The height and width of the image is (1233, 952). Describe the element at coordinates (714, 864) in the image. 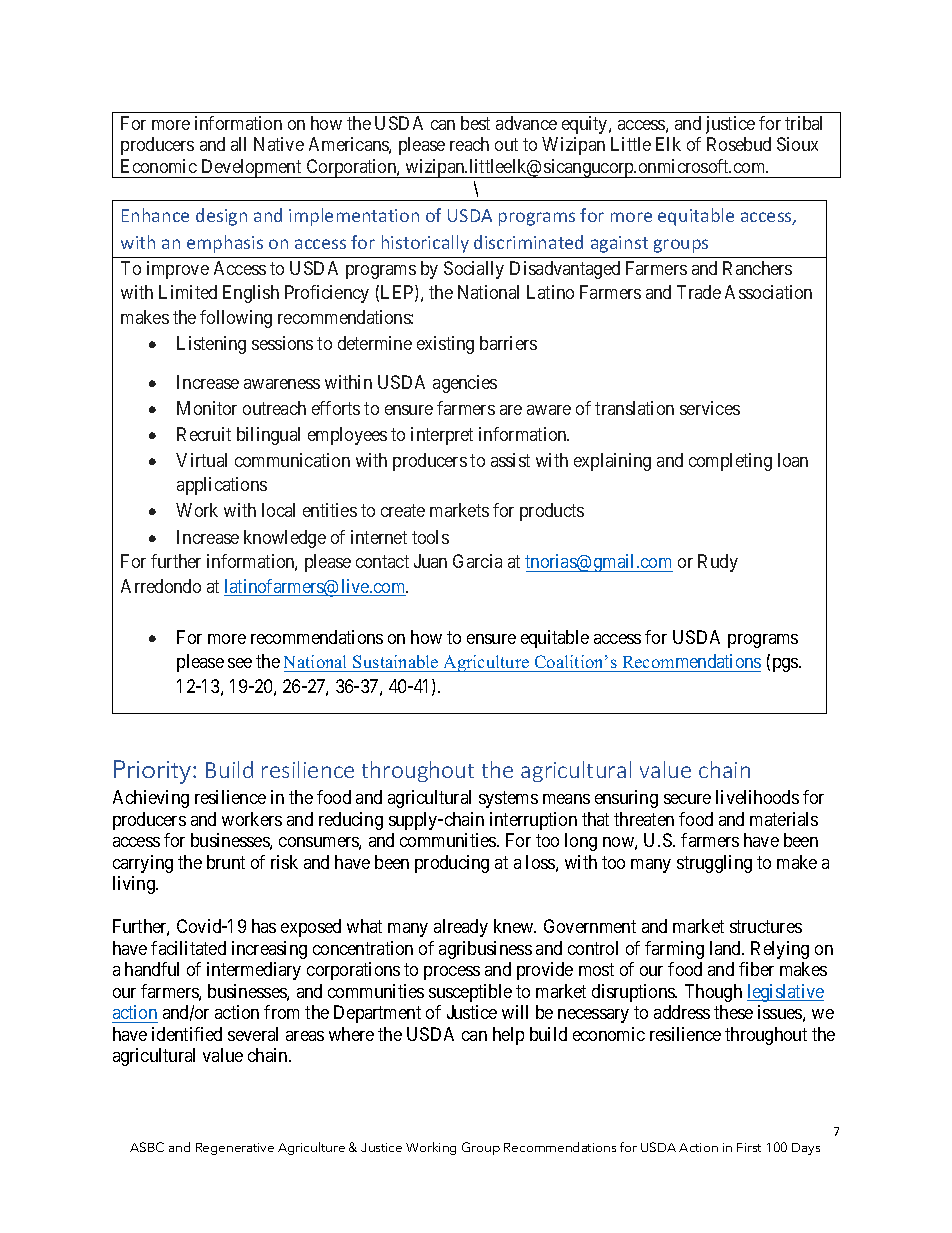

I see `struggling` at that location.
